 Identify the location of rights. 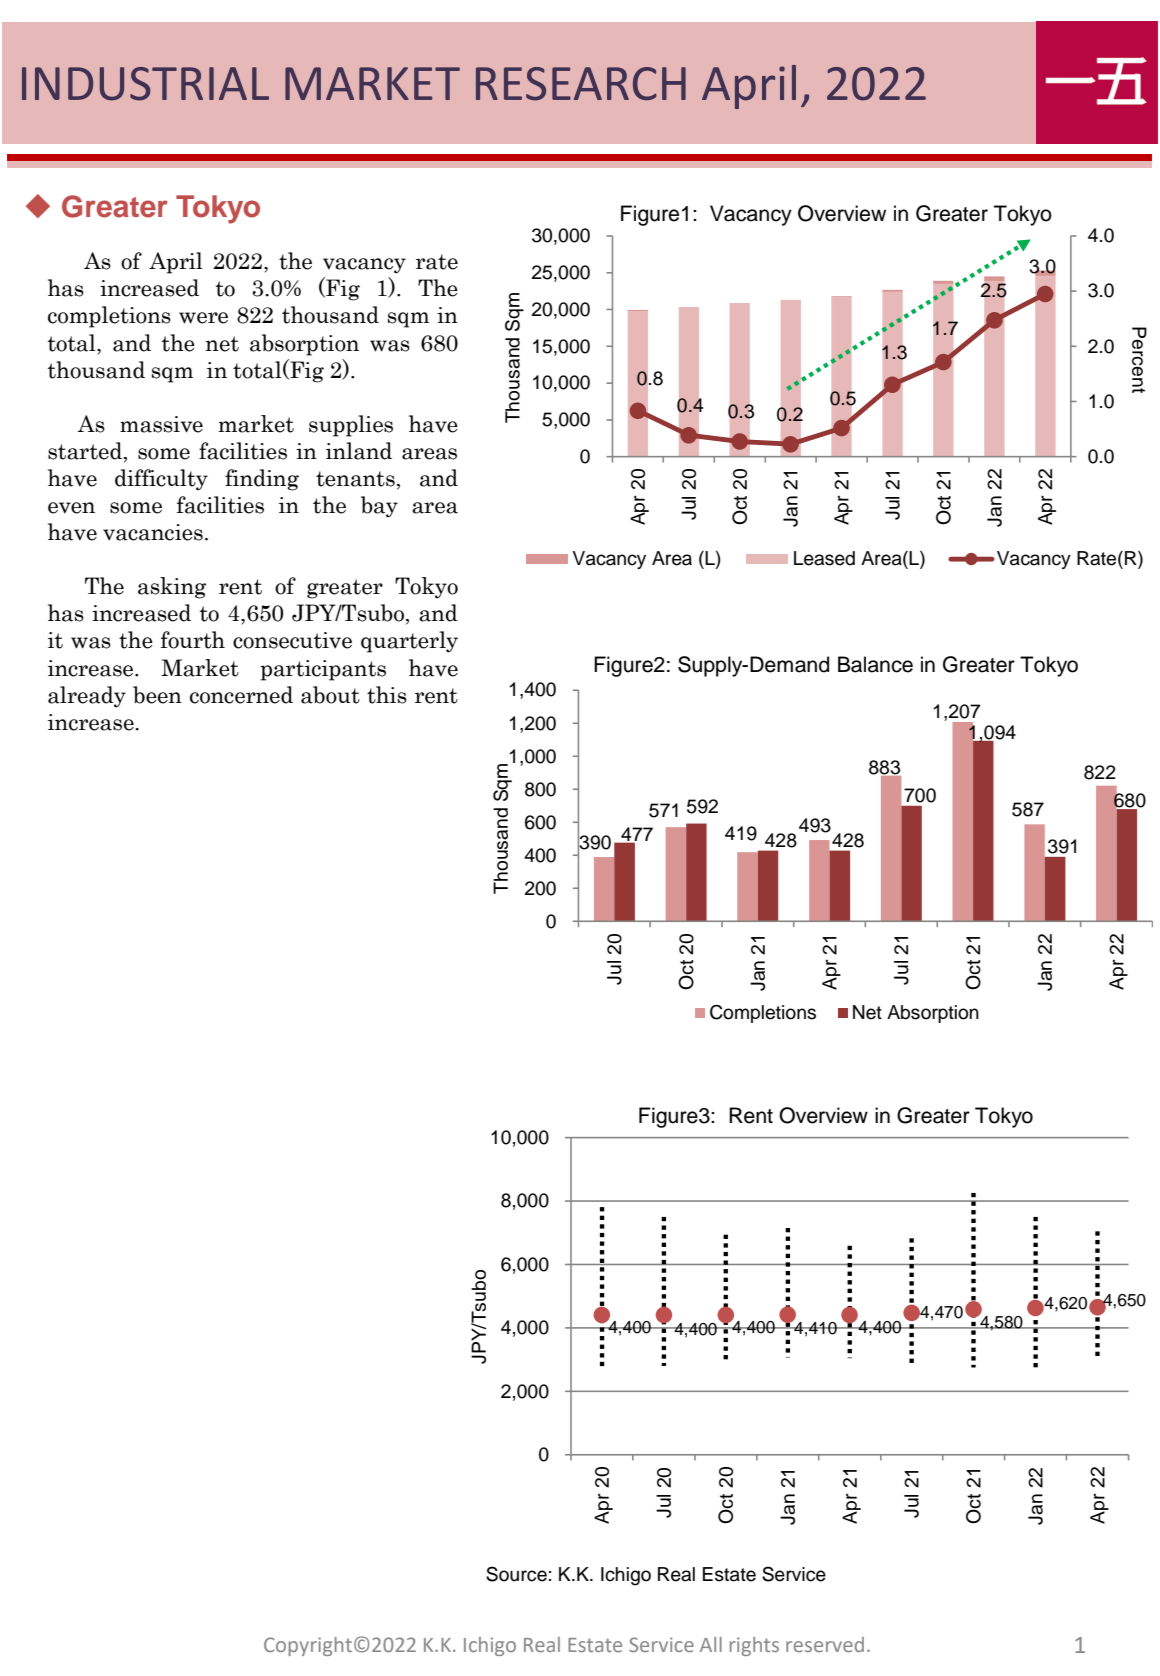
(754, 1646).
